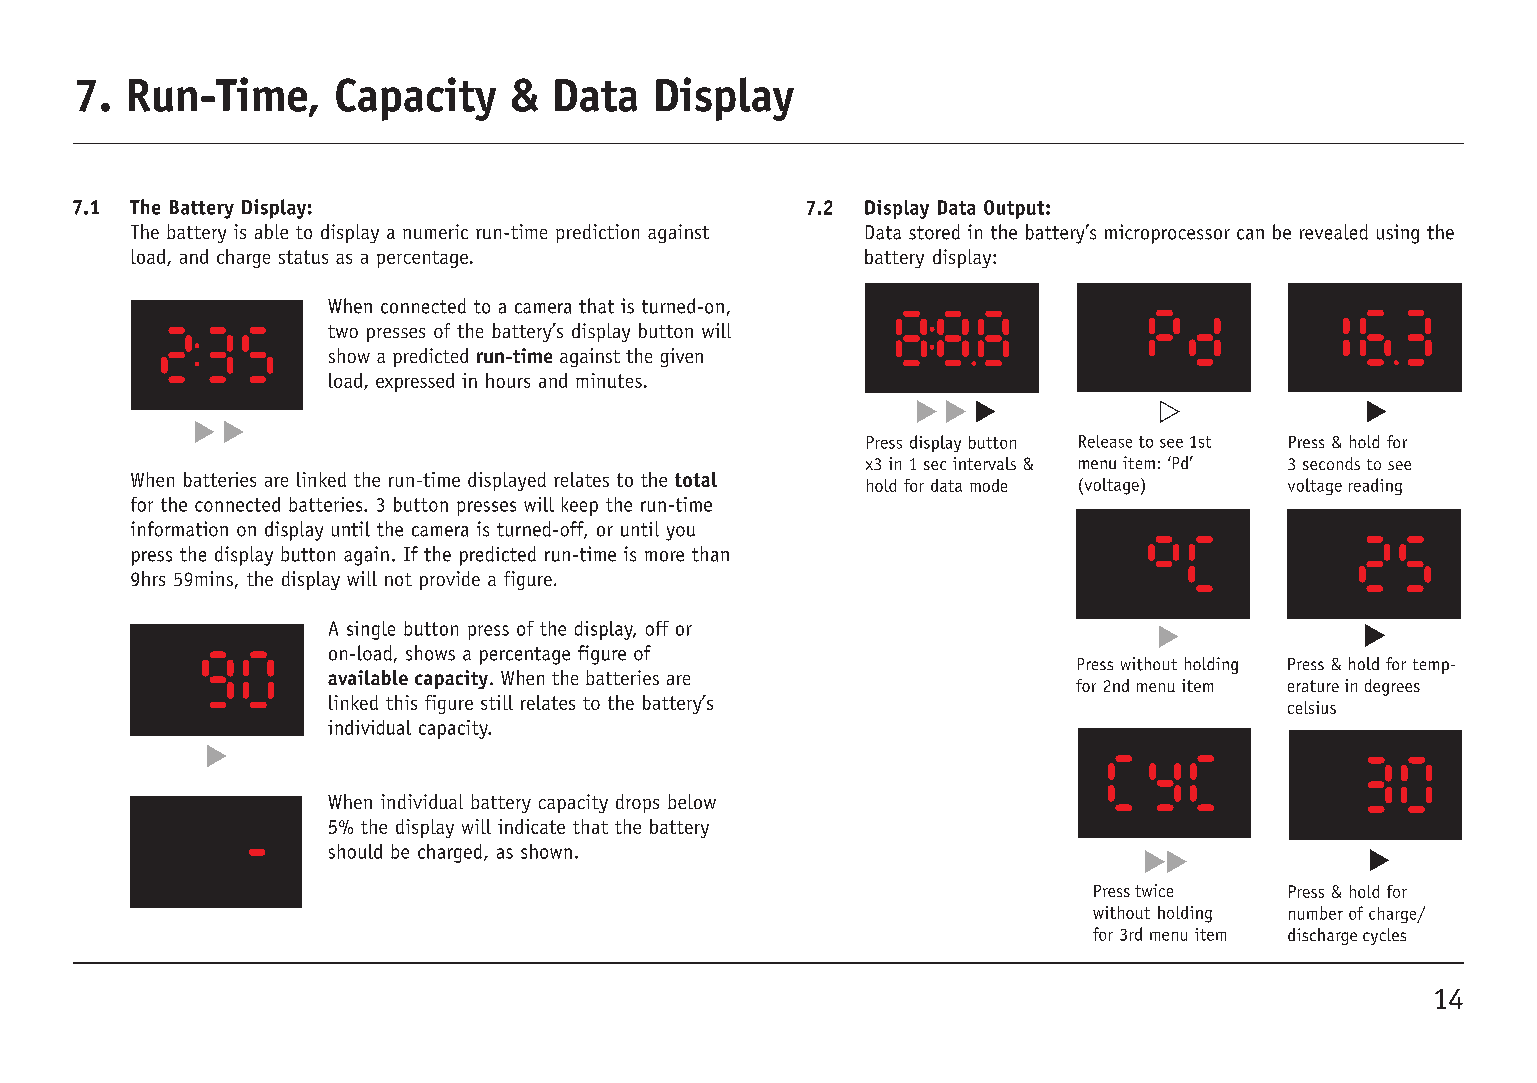 The image size is (1537, 1083). Describe the element at coordinates (1250, 234) in the screenshot. I see `can` at that location.
